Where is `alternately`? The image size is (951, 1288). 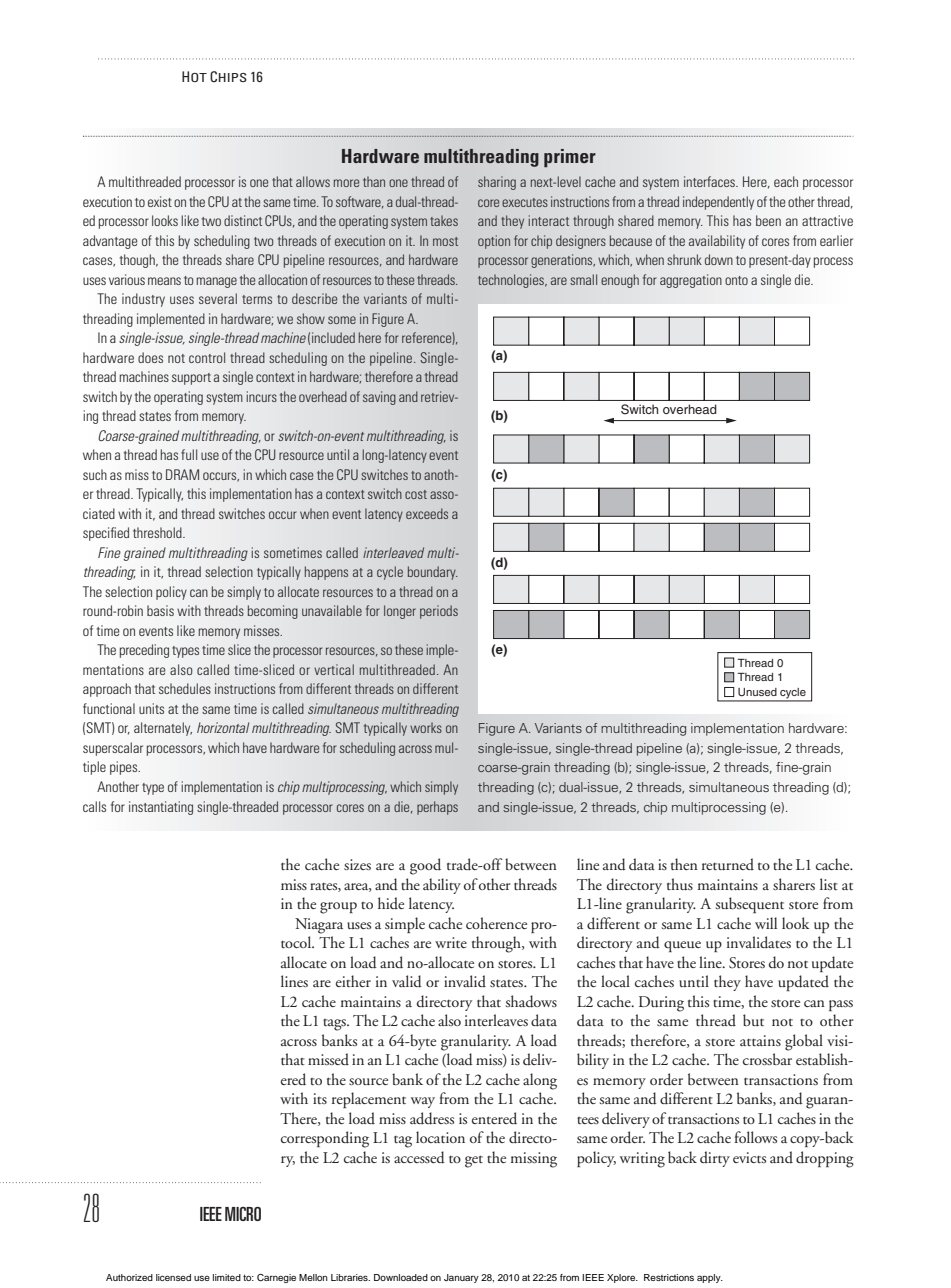 alternately is located at coordinates (163, 729).
